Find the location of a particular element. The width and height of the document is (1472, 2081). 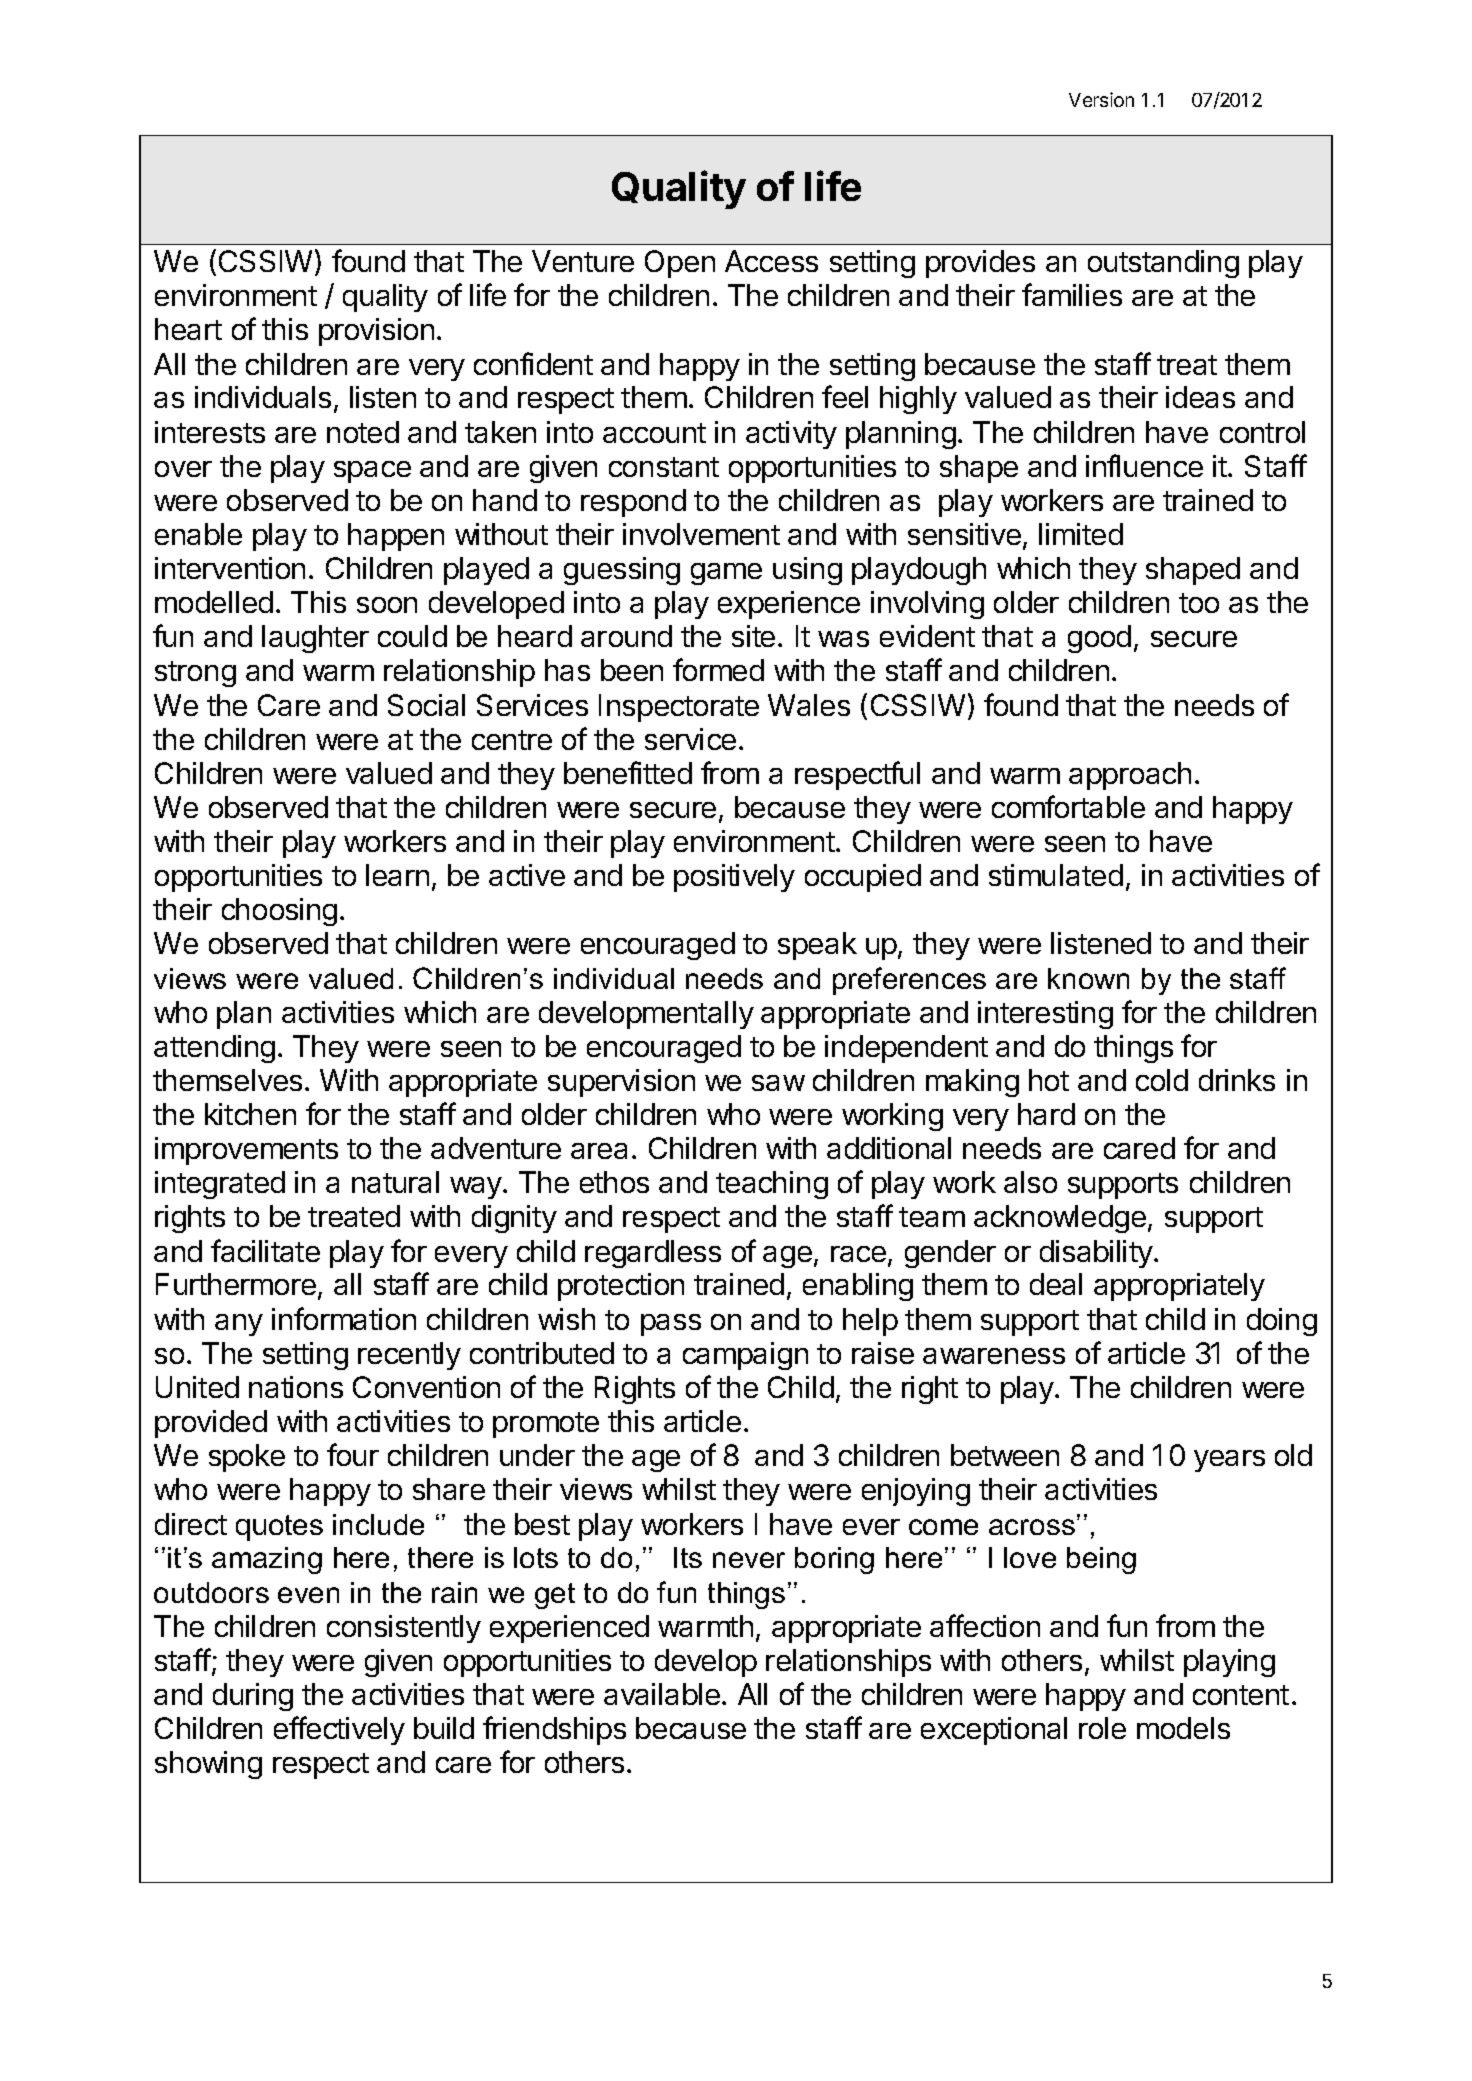

models is located at coordinates (1183, 1728).
